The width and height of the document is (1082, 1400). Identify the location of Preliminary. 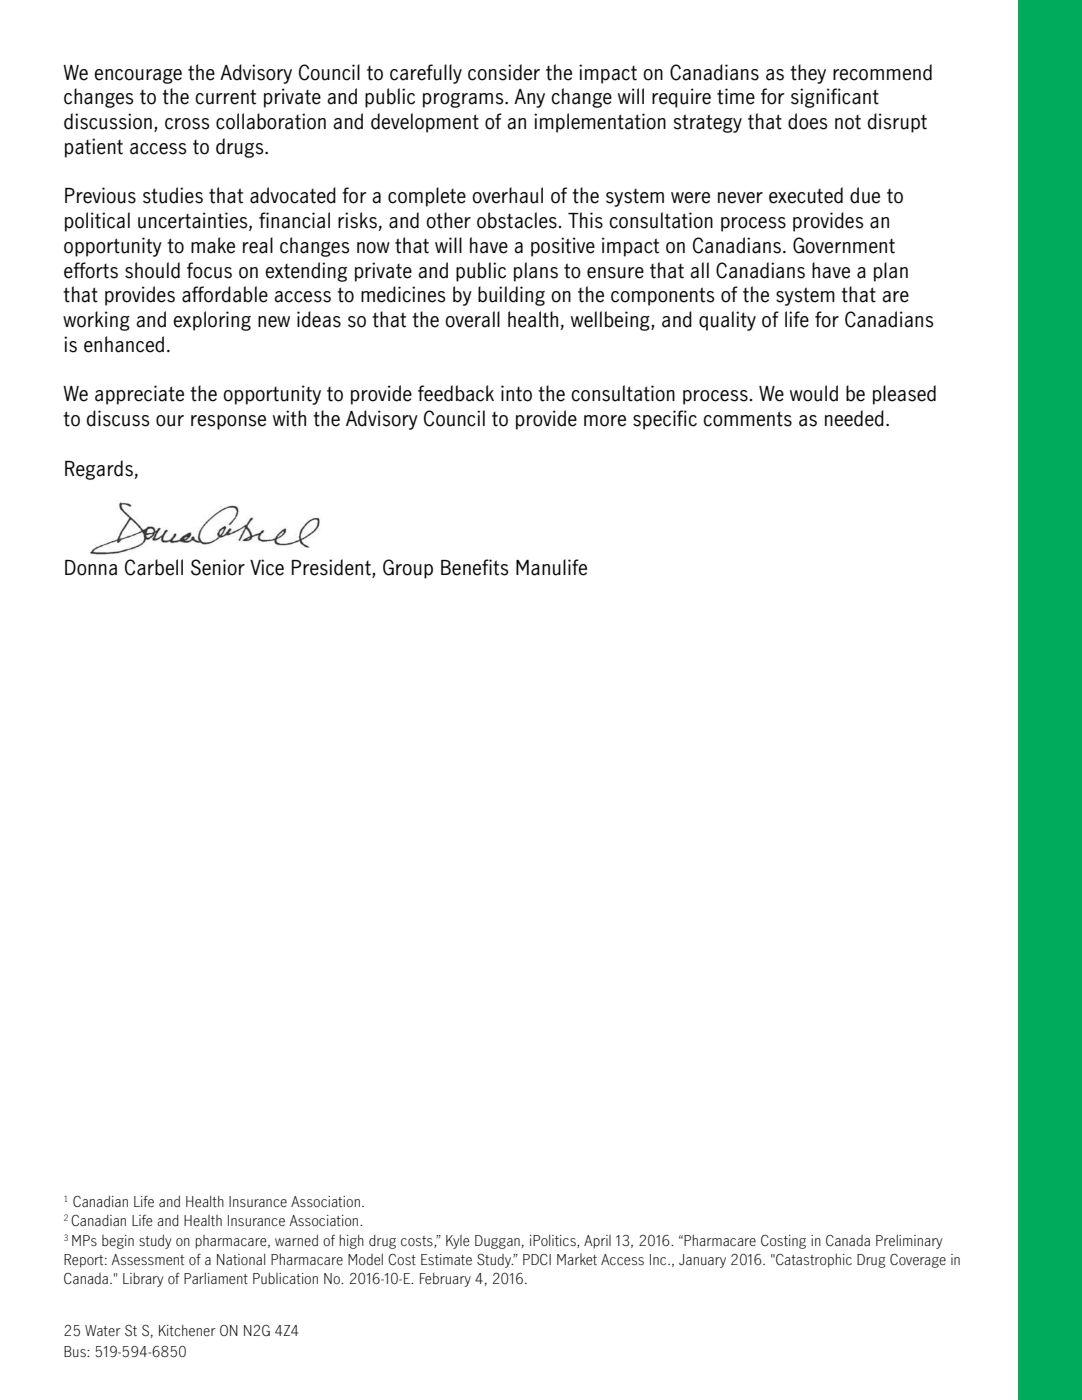
(909, 1241).
